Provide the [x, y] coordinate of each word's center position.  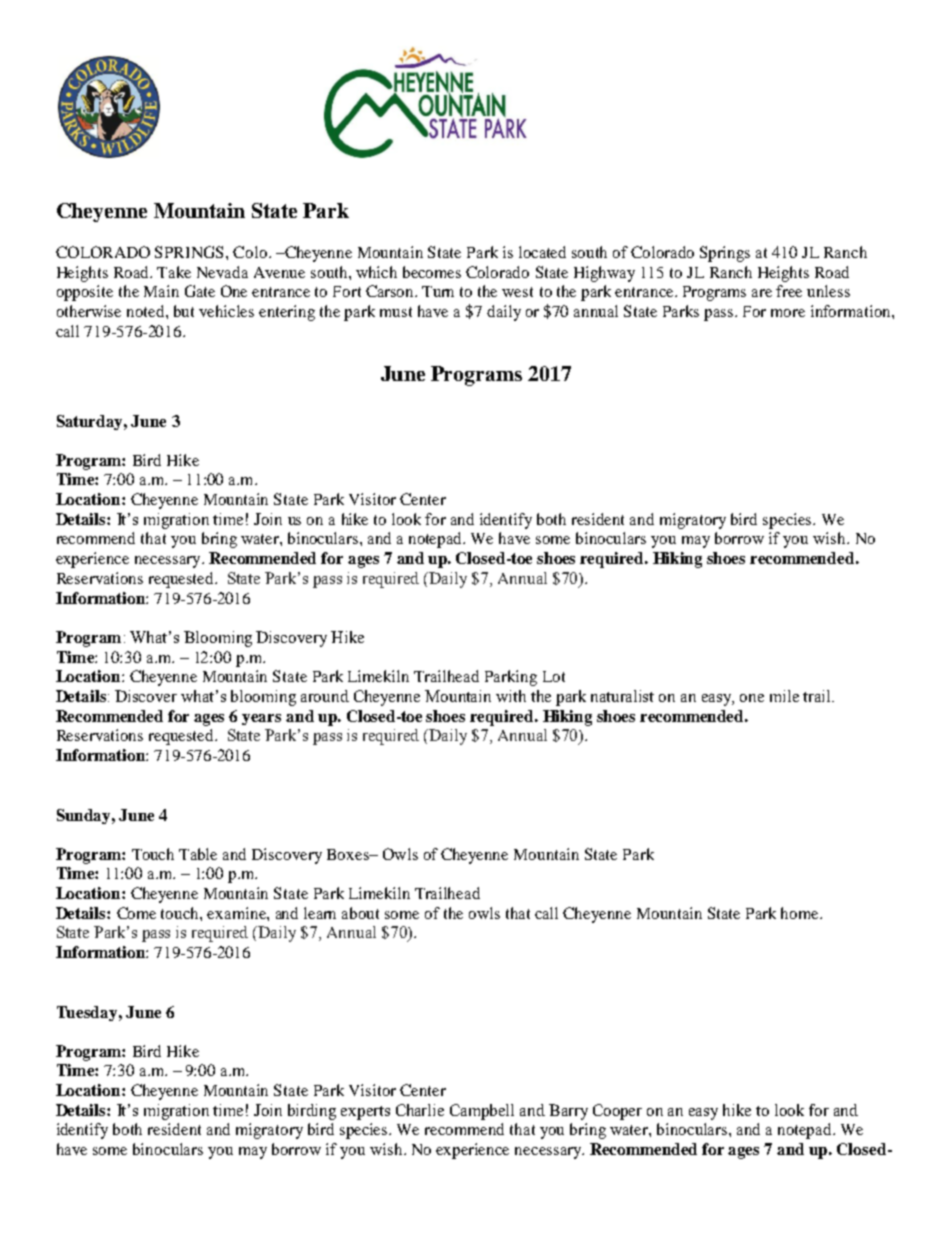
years [261, 719]
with [511, 696]
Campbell [482, 1112]
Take [174, 272]
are [762, 293]
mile [784, 696]
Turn [438, 291]
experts [365, 1113]
